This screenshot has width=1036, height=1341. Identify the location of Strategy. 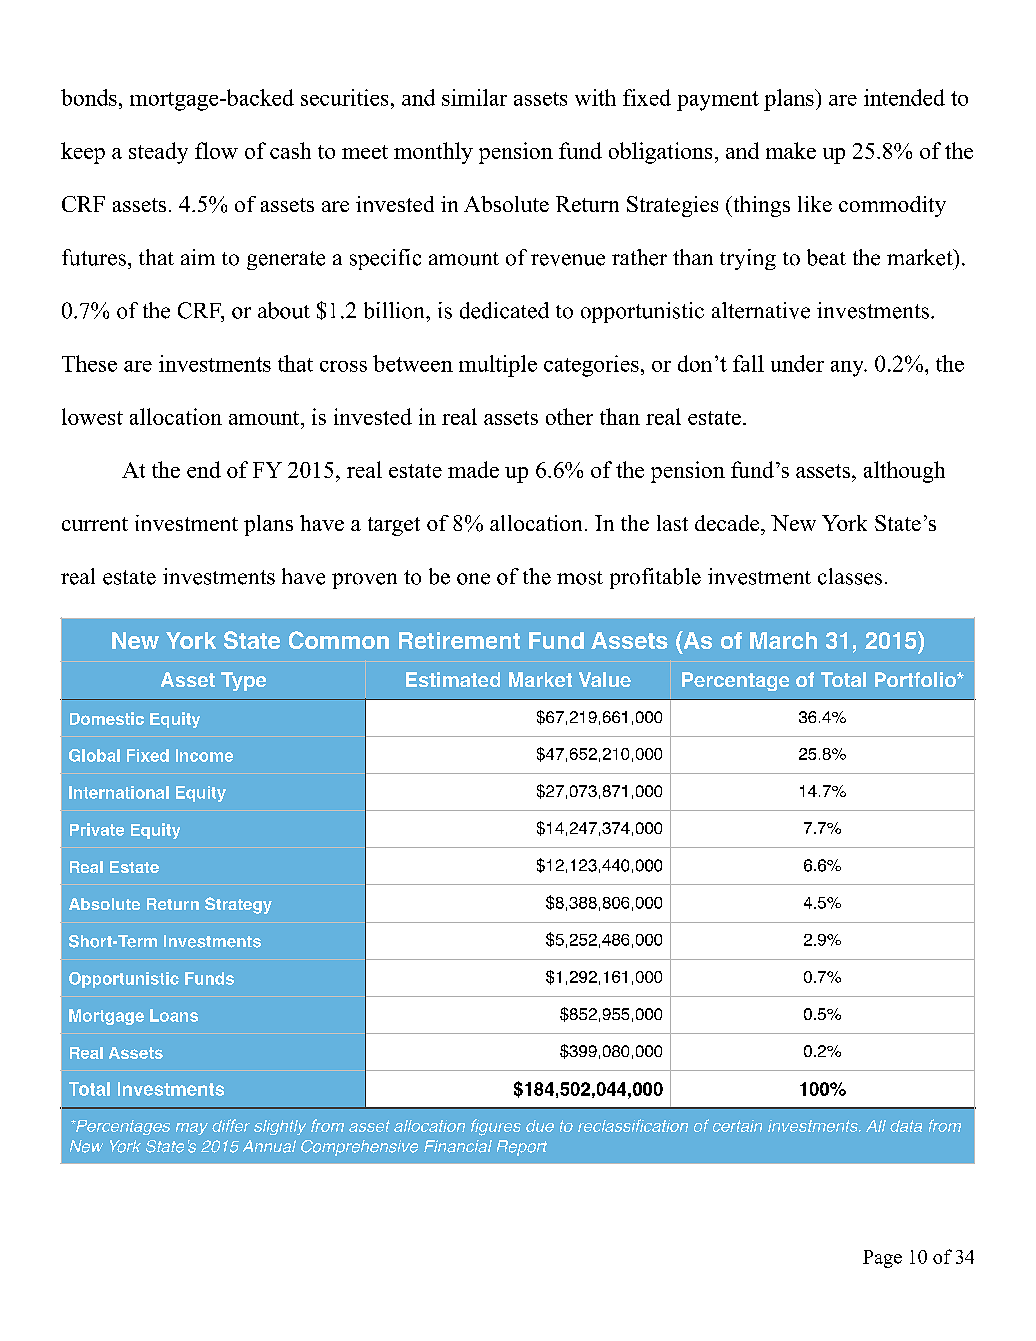
(238, 905).
